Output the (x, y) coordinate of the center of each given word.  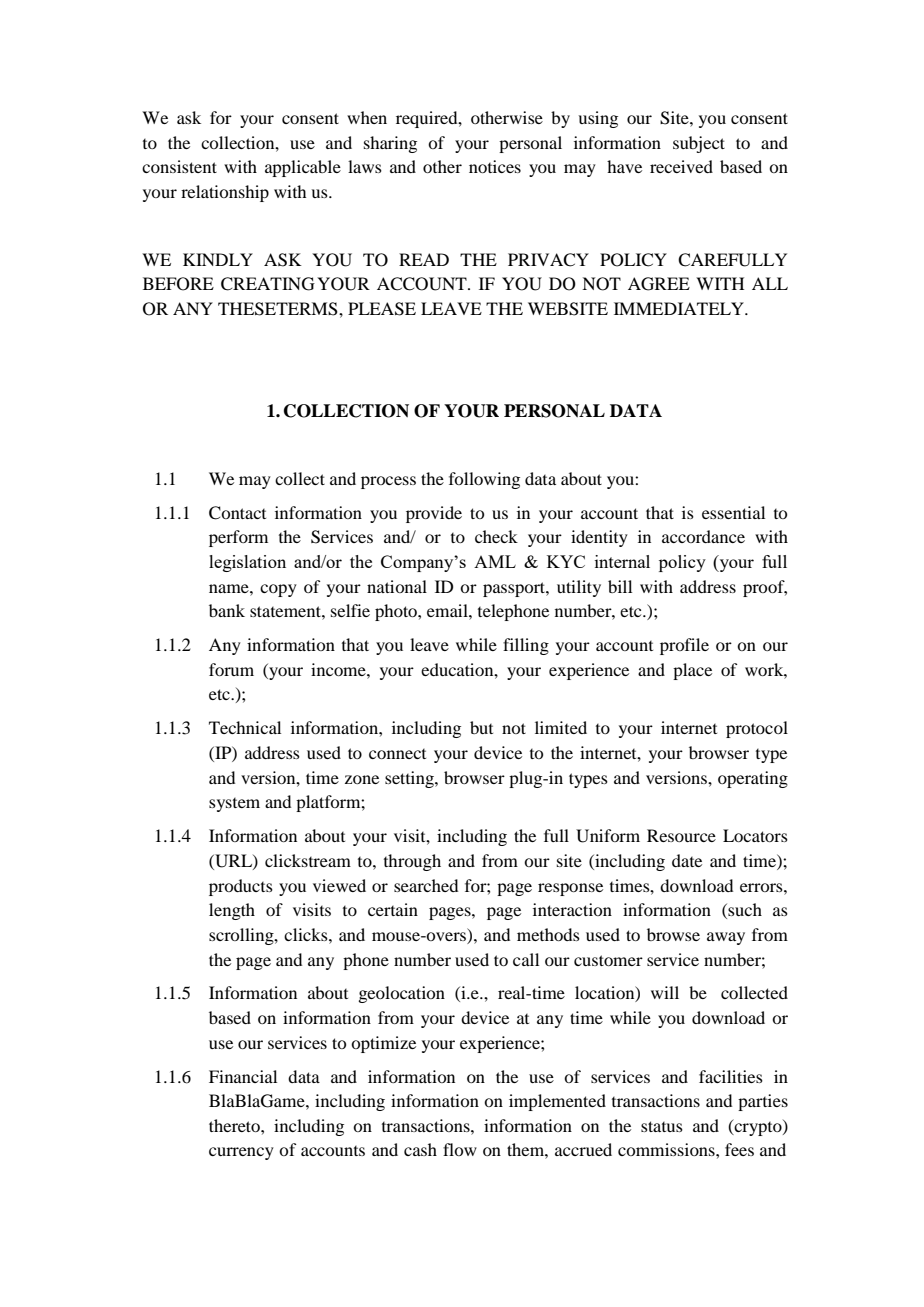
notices (495, 166)
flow (460, 1149)
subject (699, 144)
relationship (225, 193)
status (662, 1126)
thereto (235, 1125)
